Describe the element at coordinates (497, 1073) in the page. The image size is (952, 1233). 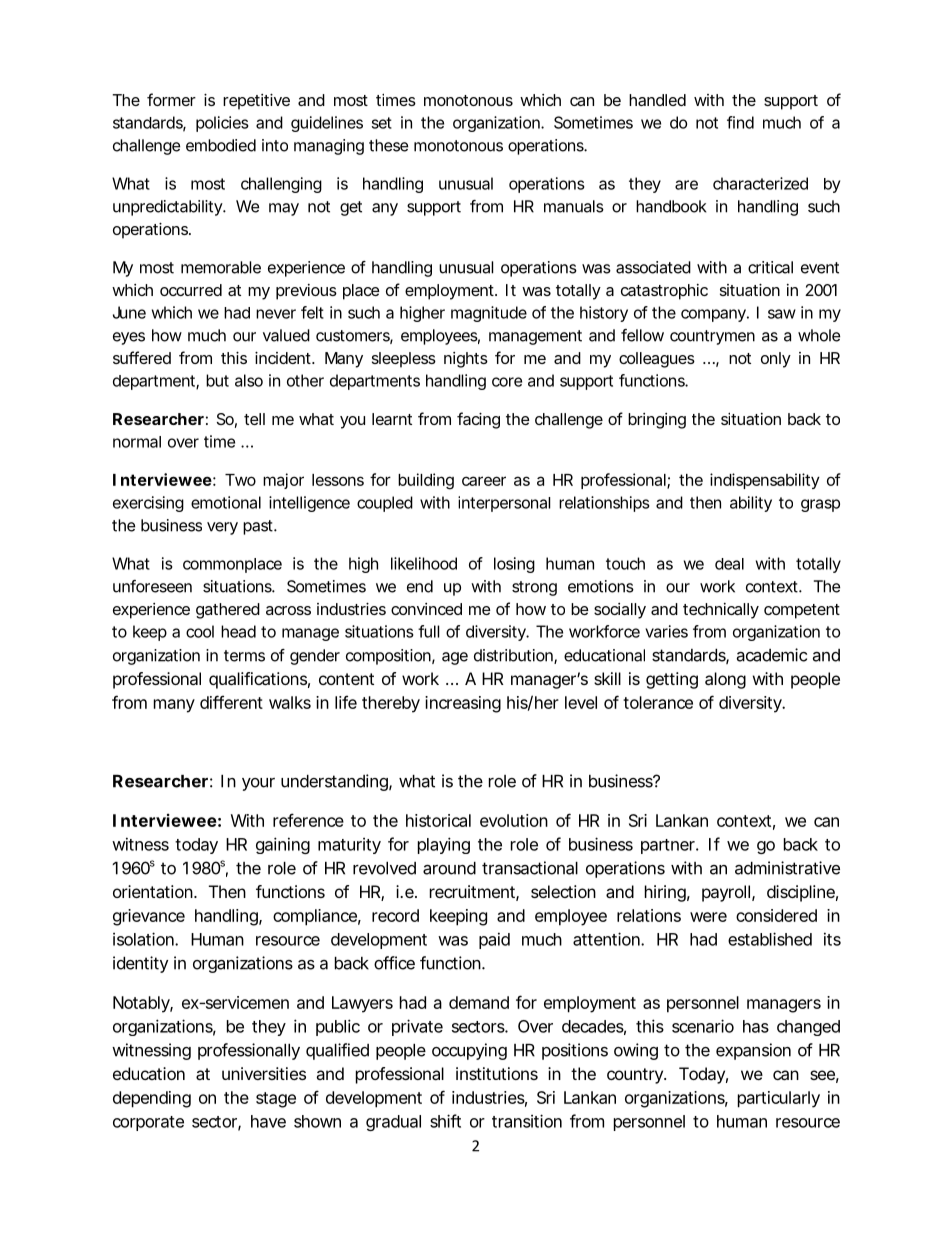
I see `institutions` at that location.
